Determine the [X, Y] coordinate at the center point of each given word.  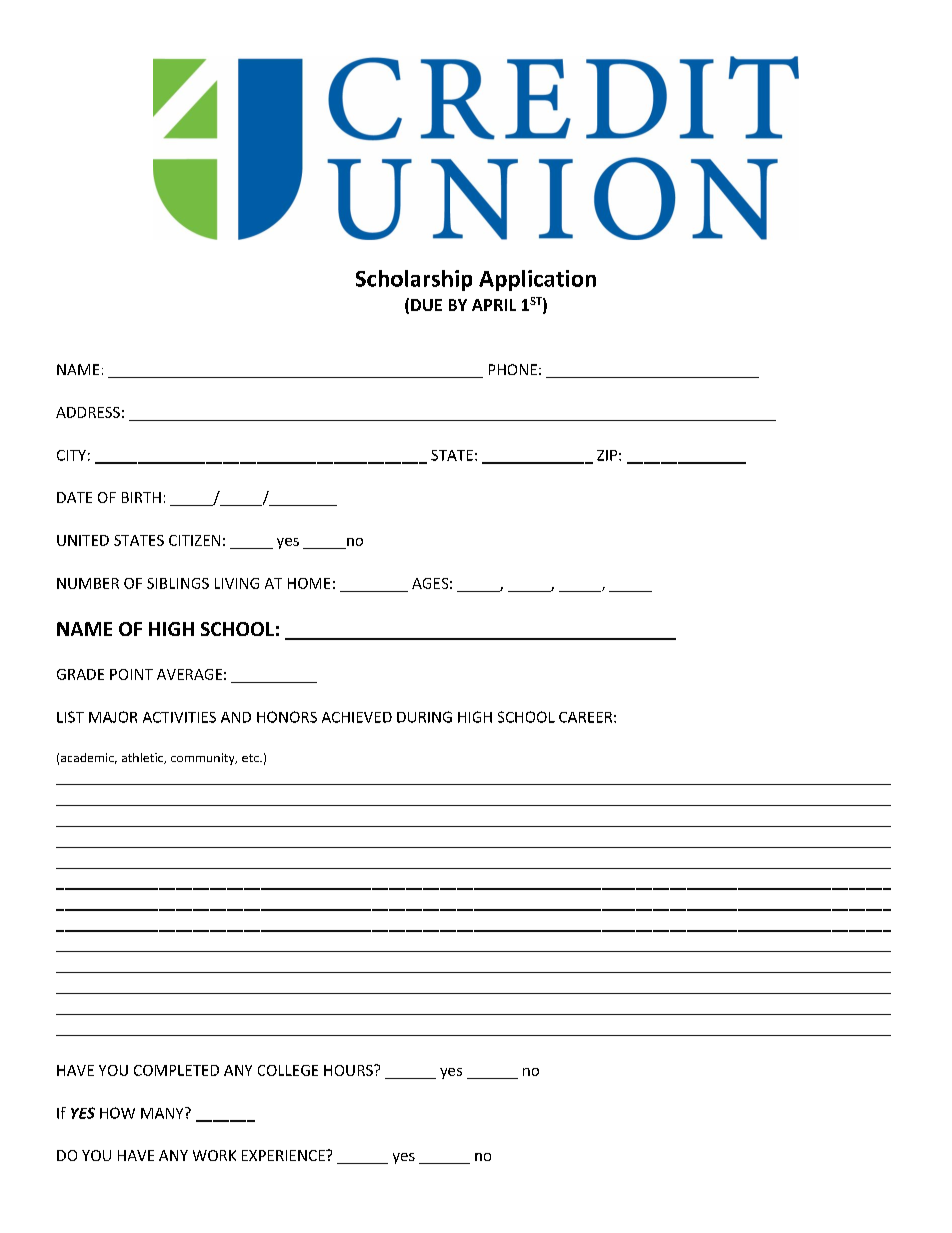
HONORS [287, 717]
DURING [424, 717]
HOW [117, 1113]
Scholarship [414, 280]
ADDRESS [88, 412]
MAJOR [113, 717]
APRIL [494, 305]
